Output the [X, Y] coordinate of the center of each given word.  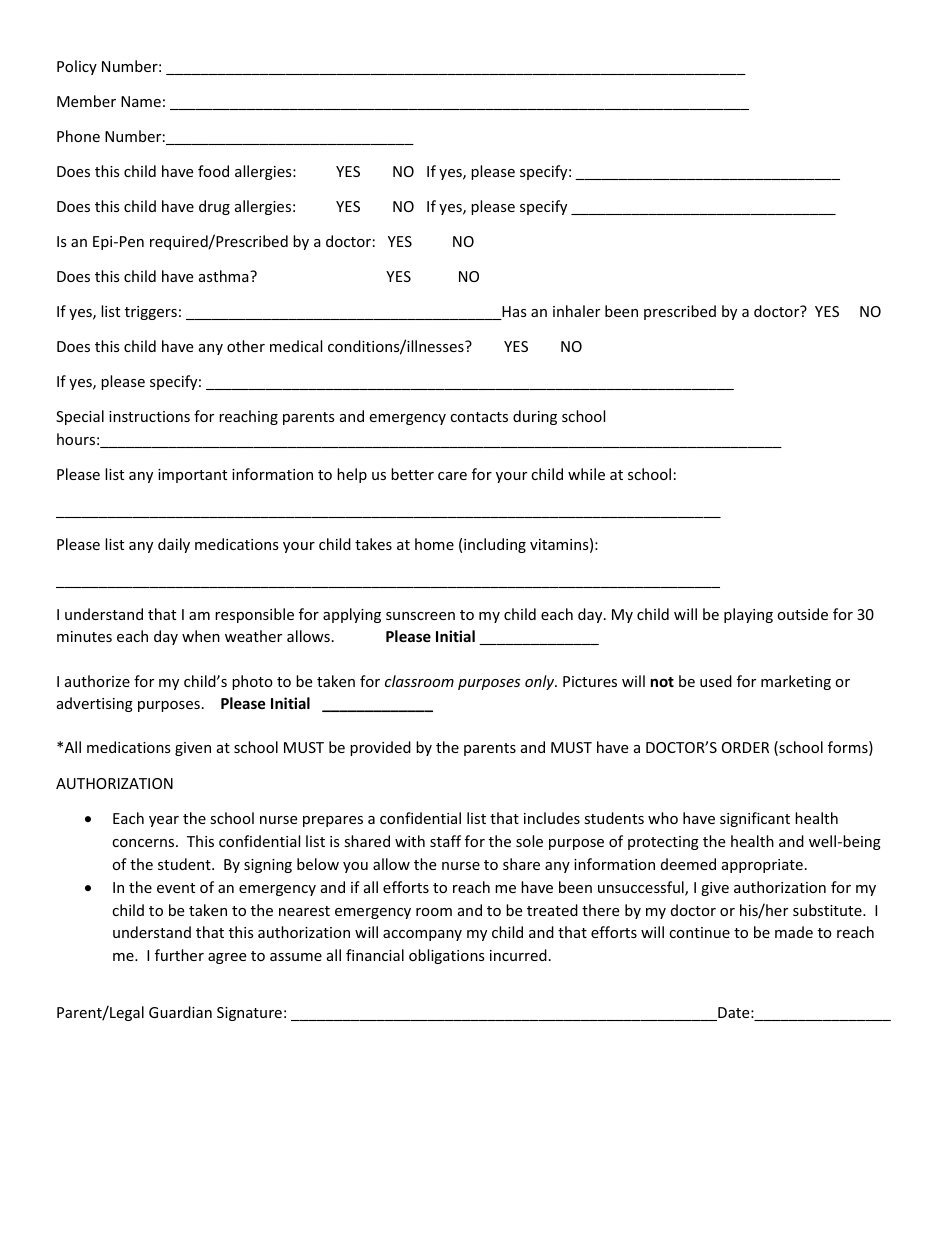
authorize [97, 681]
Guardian [180, 1012]
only [541, 682]
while [586, 474]
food [213, 171]
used [716, 681]
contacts [479, 417]
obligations [447, 956]
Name [141, 101]
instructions [149, 416]
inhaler [576, 311]
